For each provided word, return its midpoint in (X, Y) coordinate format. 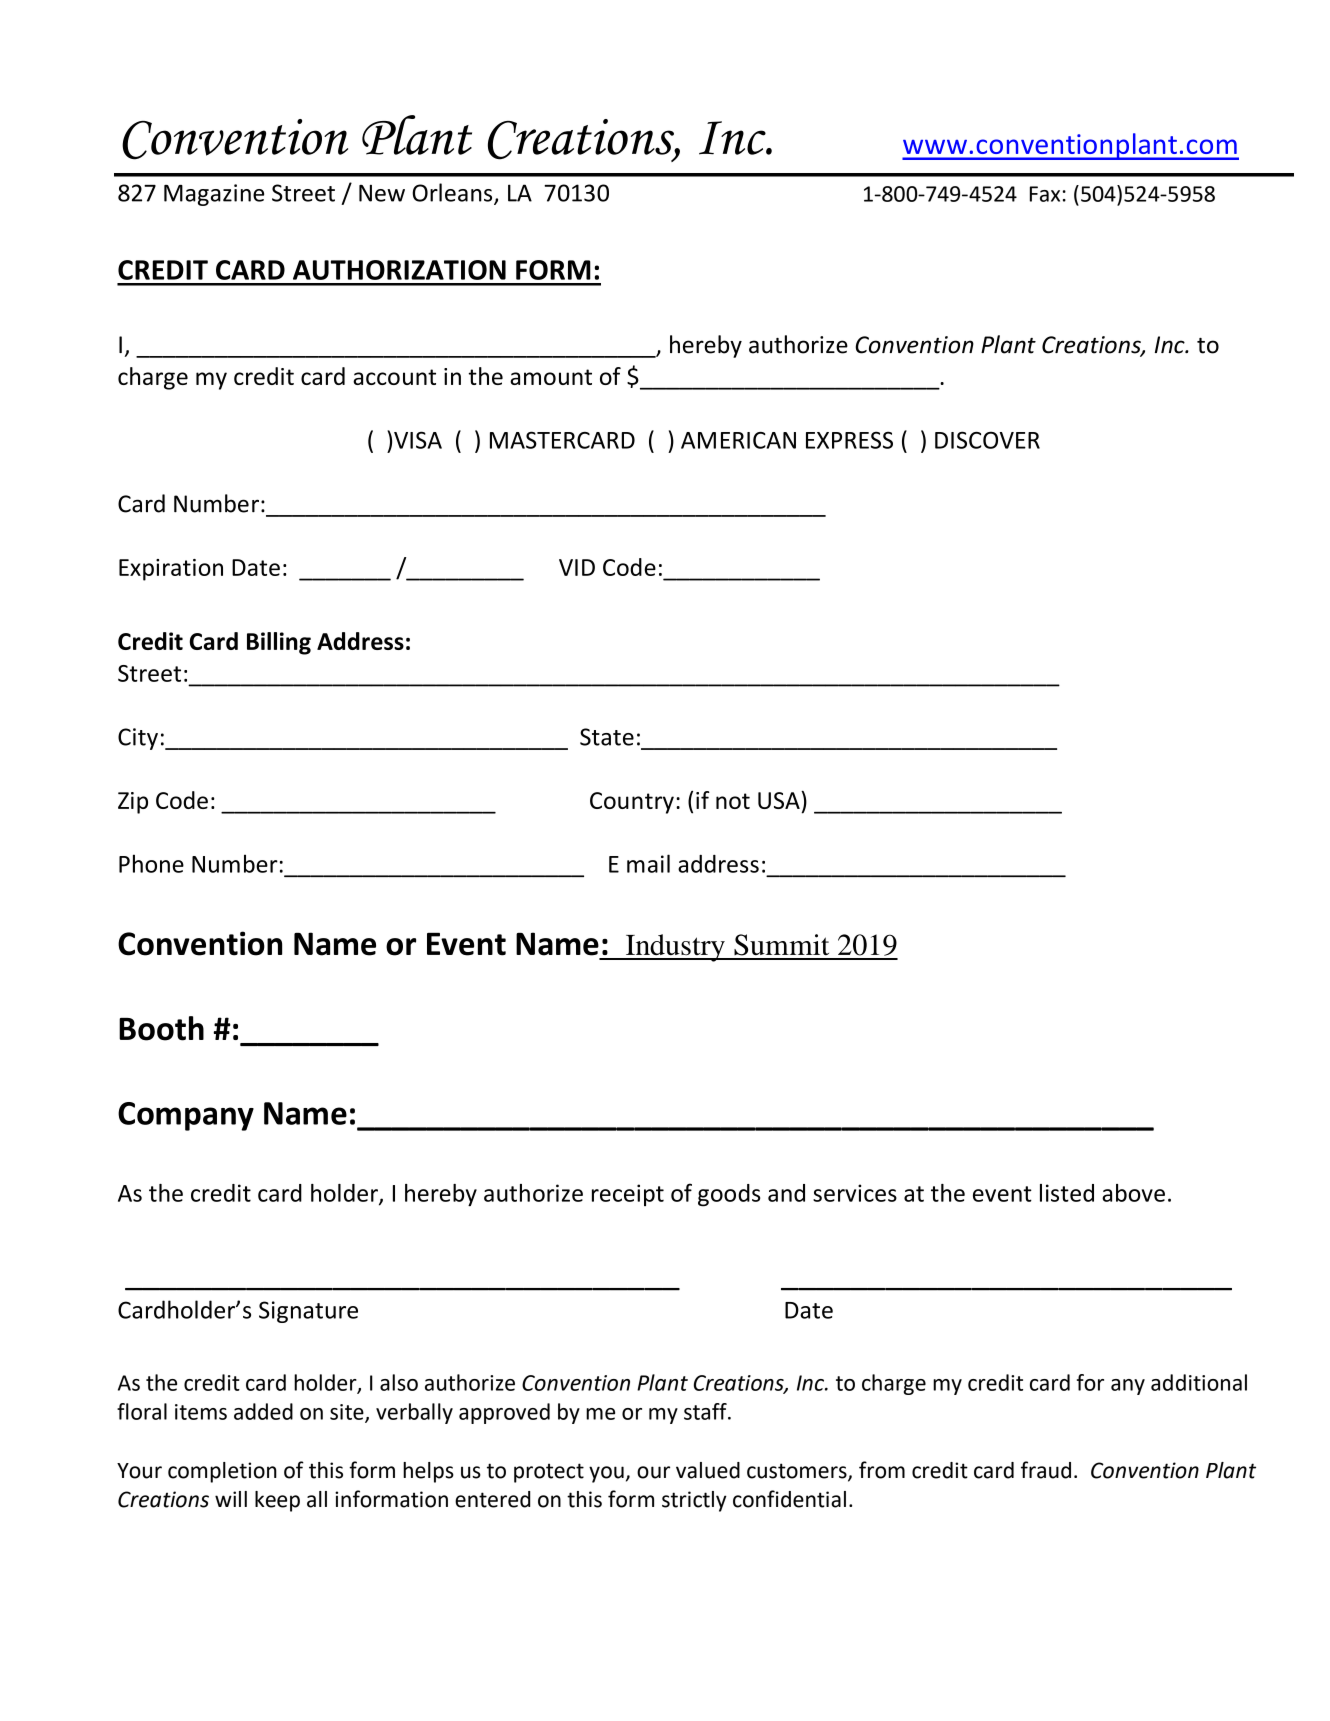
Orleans (453, 193)
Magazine (214, 195)
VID (577, 567)
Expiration (171, 570)
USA (780, 800)
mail (648, 863)
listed (1067, 1193)
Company (186, 1116)
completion (222, 1472)
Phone (151, 863)
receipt (628, 1195)
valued (708, 1470)
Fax (1045, 194)
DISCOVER (987, 440)
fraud (1046, 1470)
